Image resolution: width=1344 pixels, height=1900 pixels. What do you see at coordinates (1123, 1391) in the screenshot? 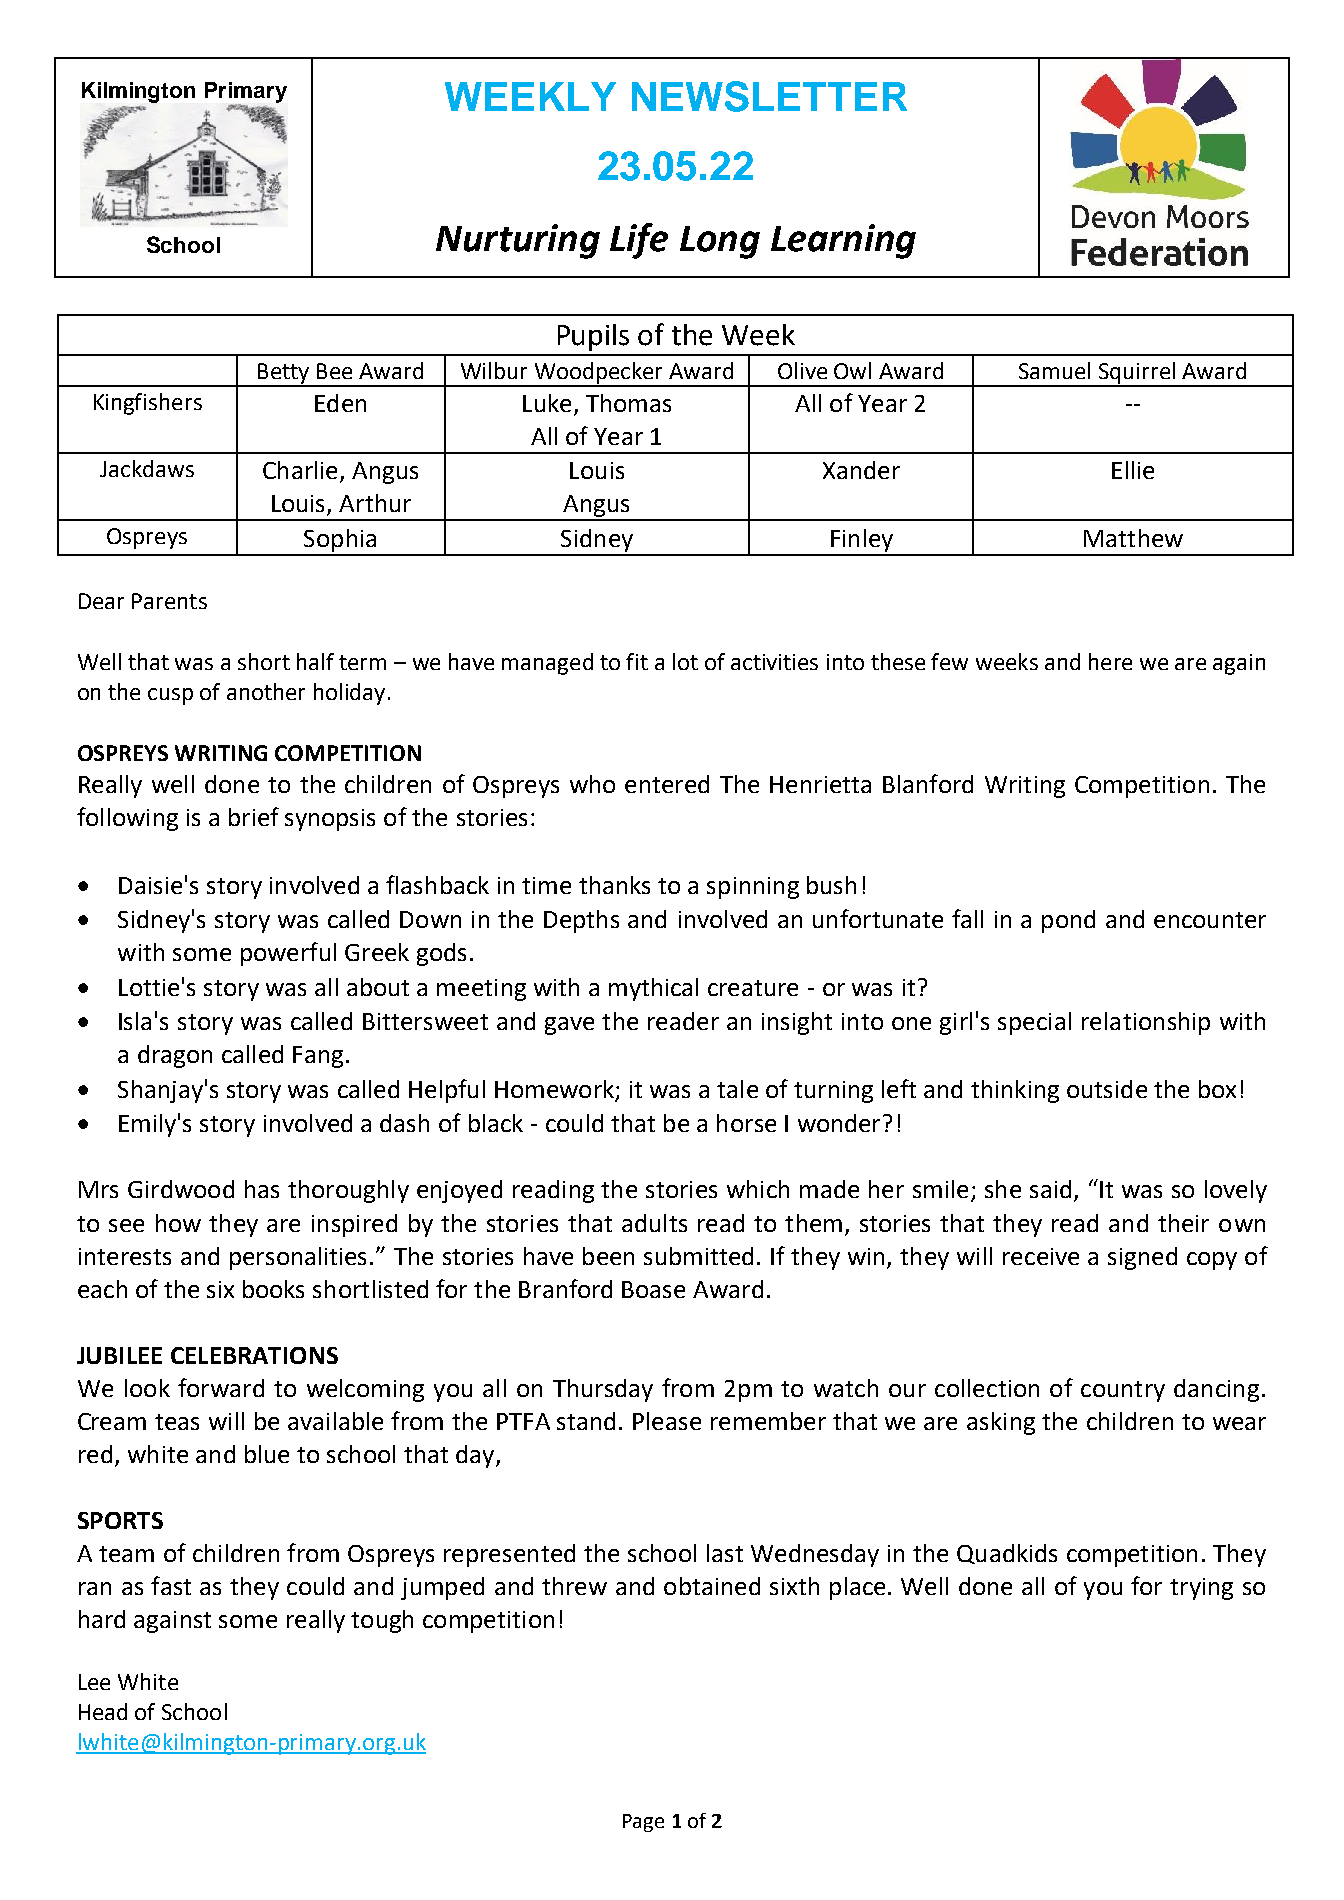
I see `country` at bounding box center [1123, 1391].
